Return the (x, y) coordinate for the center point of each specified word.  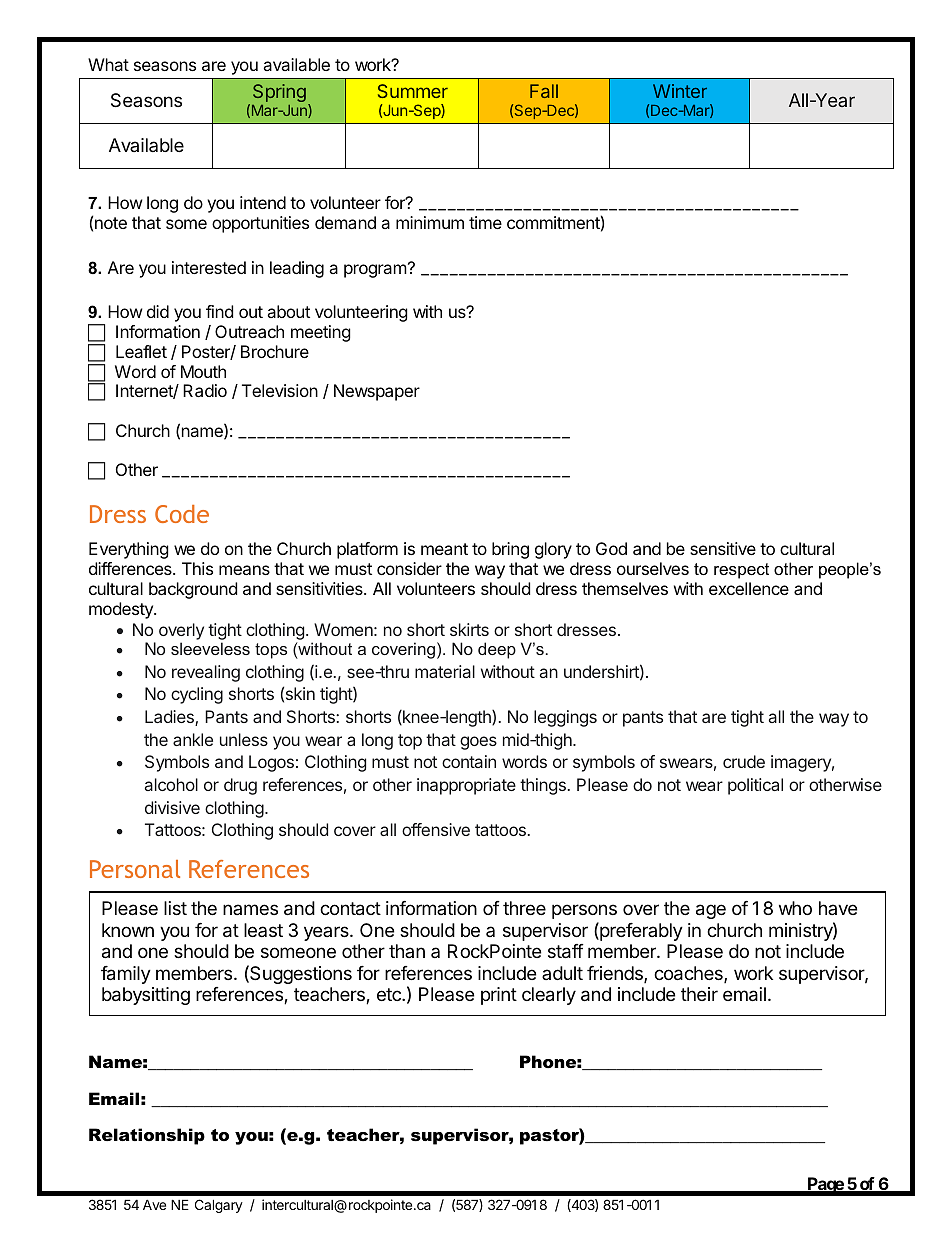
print (499, 996)
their (699, 994)
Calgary (219, 1206)
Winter (680, 91)
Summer (413, 91)
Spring (279, 93)
